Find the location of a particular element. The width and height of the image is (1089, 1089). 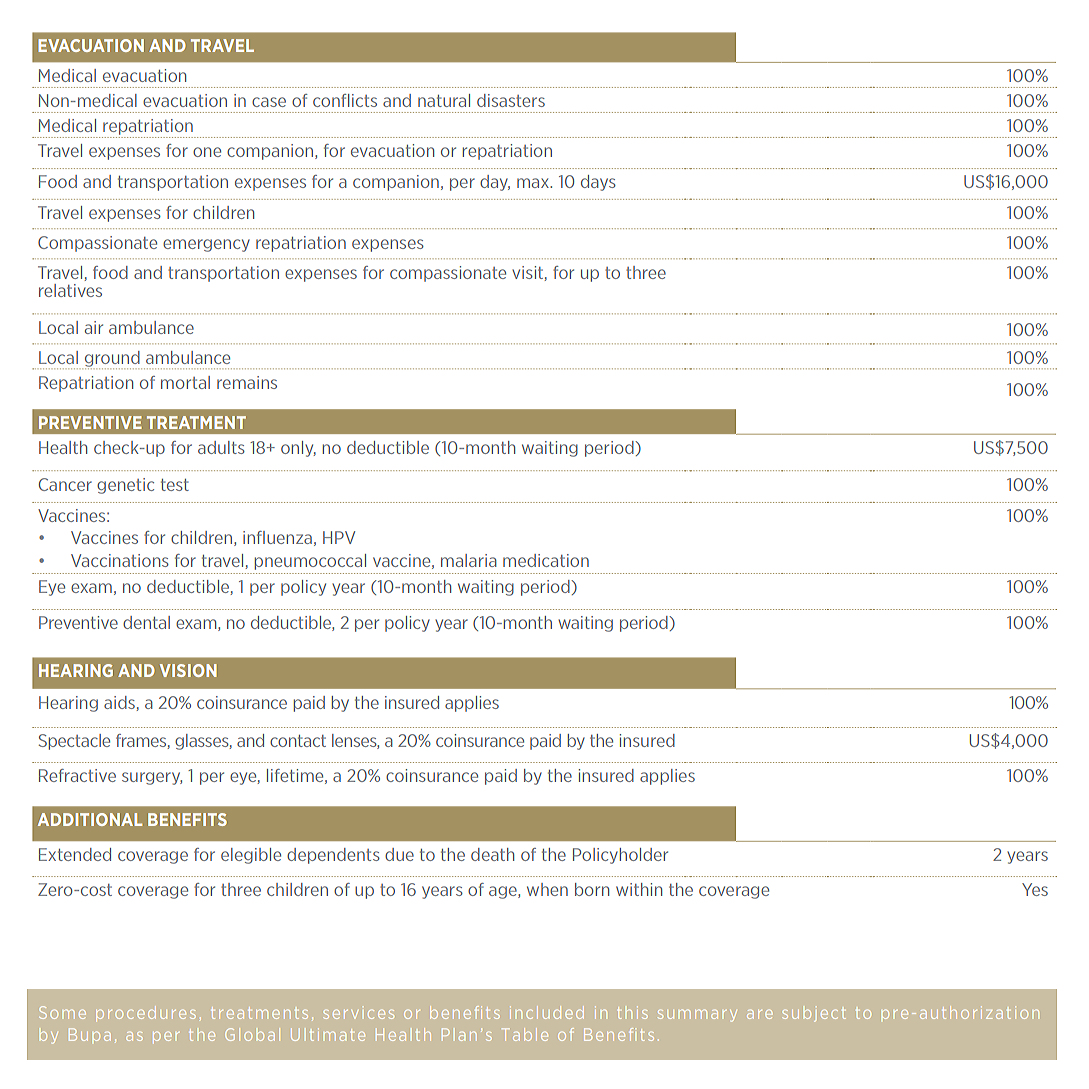

disasters is located at coordinates (511, 100).
